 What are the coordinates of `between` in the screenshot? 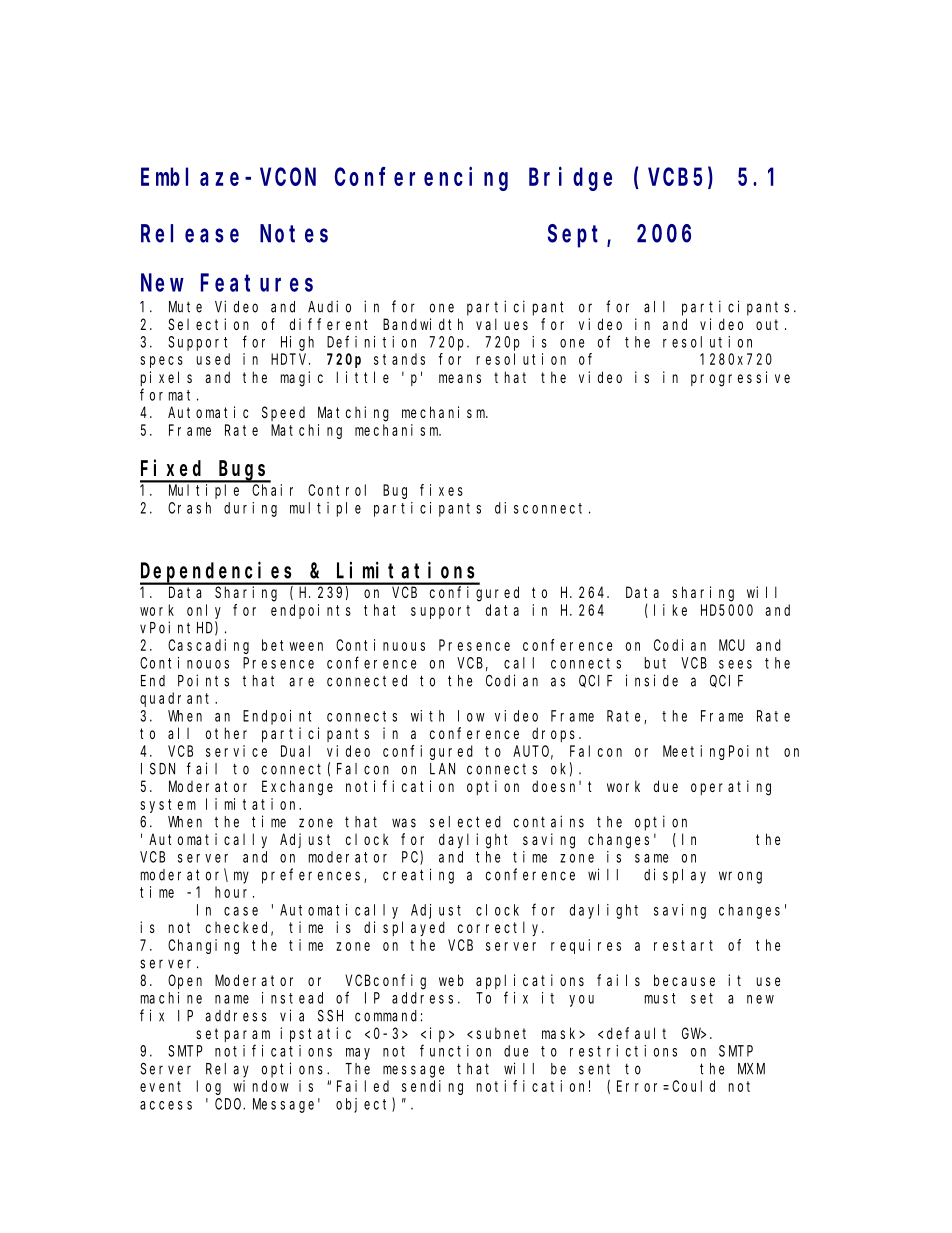 It's located at (292, 645).
